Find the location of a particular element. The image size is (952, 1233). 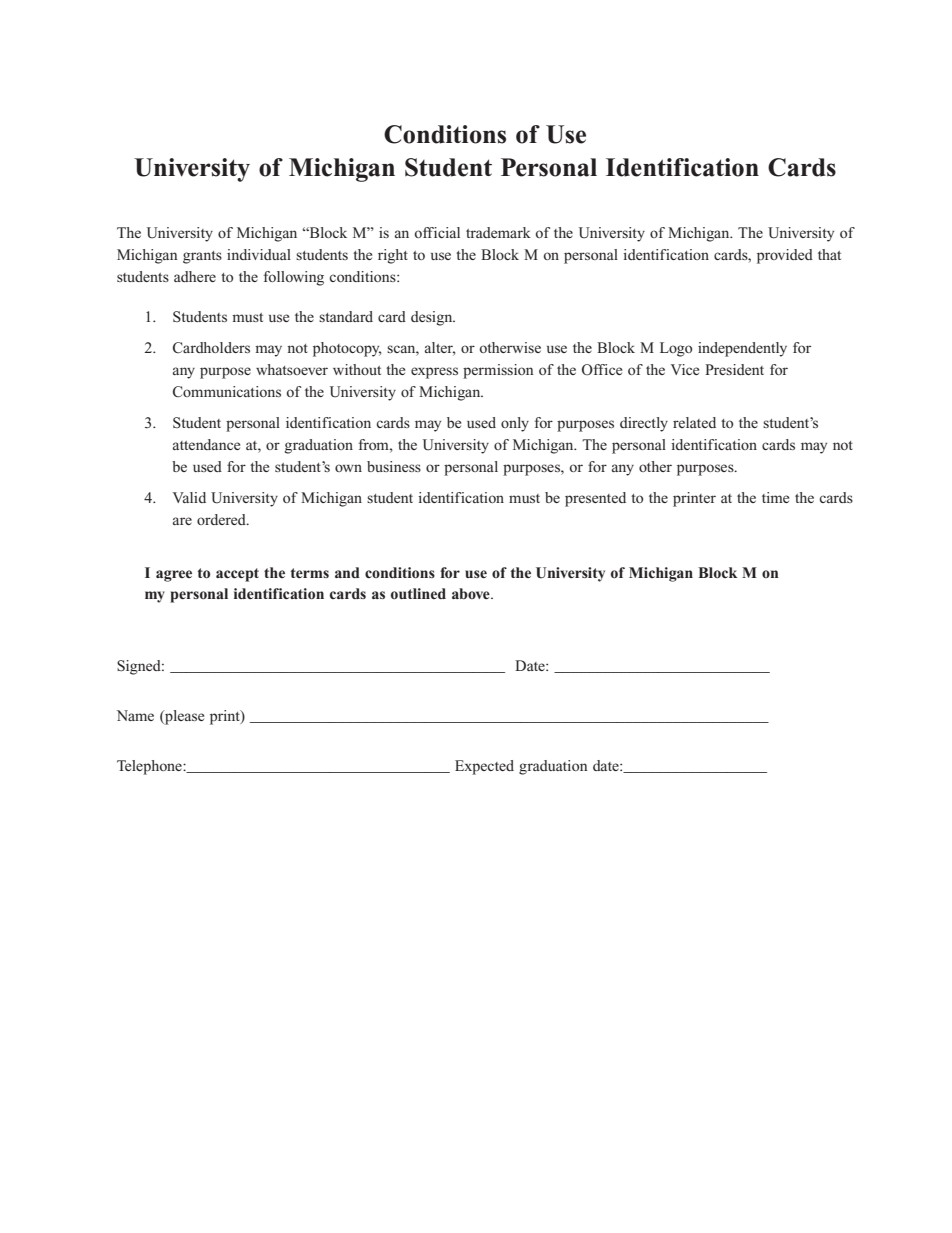

permission is located at coordinates (498, 371).
